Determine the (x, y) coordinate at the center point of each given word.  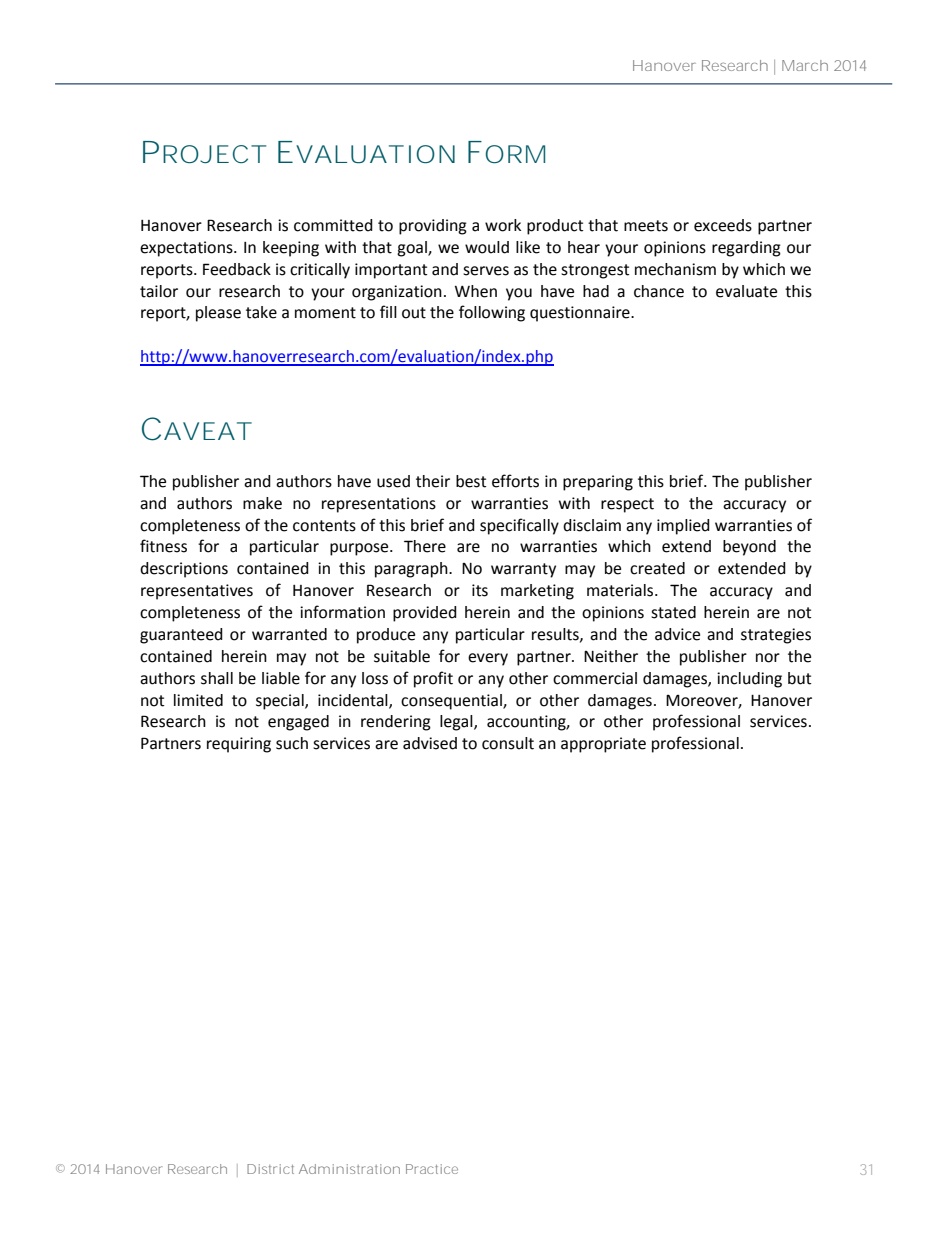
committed (333, 225)
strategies (776, 636)
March (805, 65)
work (503, 225)
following (492, 313)
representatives (197, 592)
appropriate (603, 745)
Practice (432, 1169)
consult (508, 743)
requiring (239, 745)
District (270, 1169)
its (480, 590)
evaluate (746, 291)
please (218, 314)
